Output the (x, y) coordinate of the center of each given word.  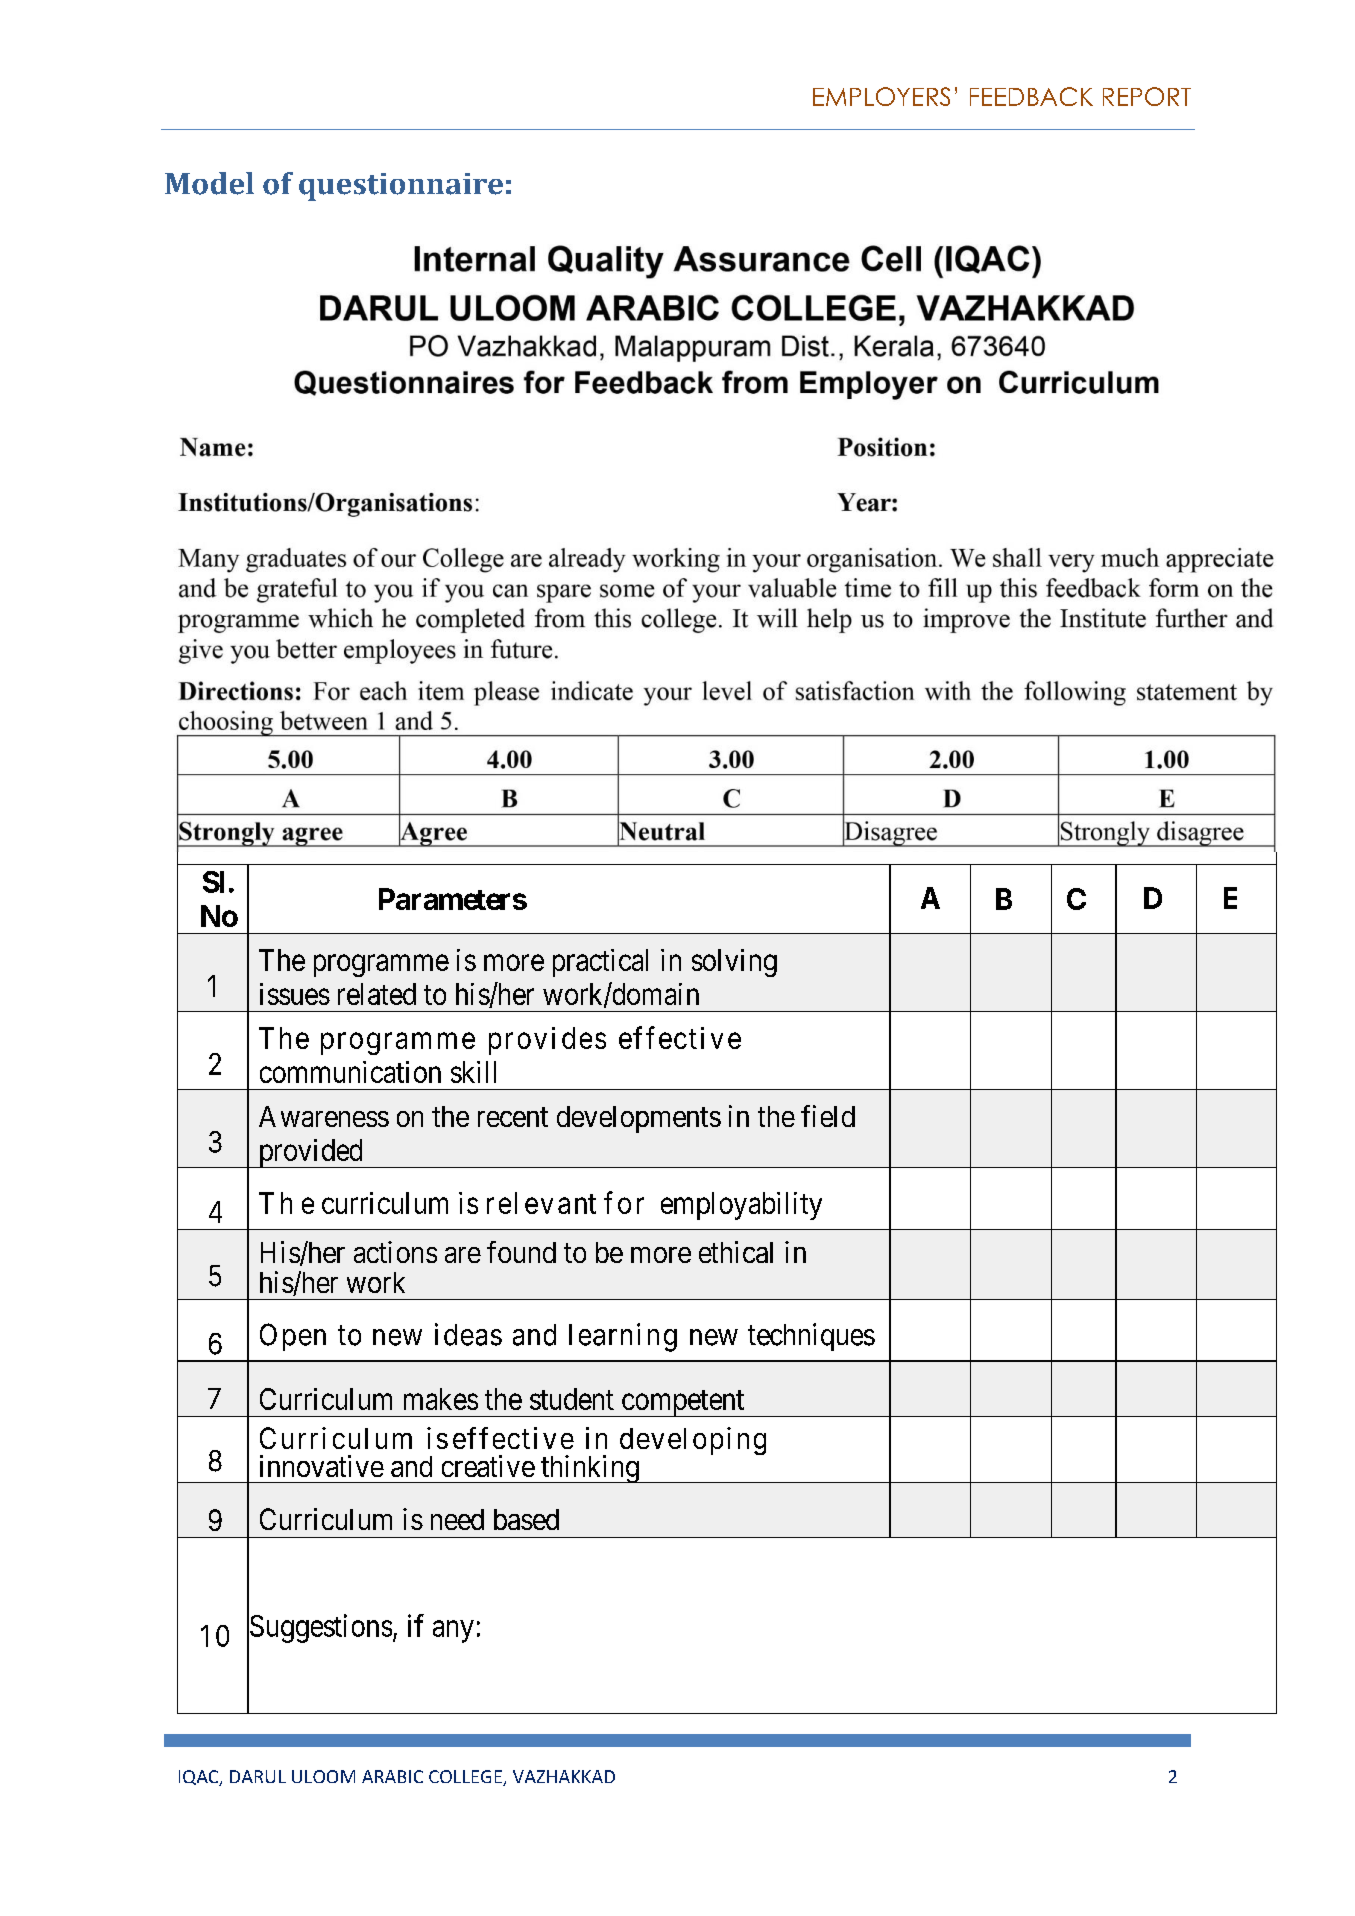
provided (310, 1153)
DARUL (258, 1776)
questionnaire (401, 187)
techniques (811, 1337)
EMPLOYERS (881, 96)
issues (295, 994)
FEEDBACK (1031, 96)
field (828, 1116)
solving (734, 963)
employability (741, 1206)
